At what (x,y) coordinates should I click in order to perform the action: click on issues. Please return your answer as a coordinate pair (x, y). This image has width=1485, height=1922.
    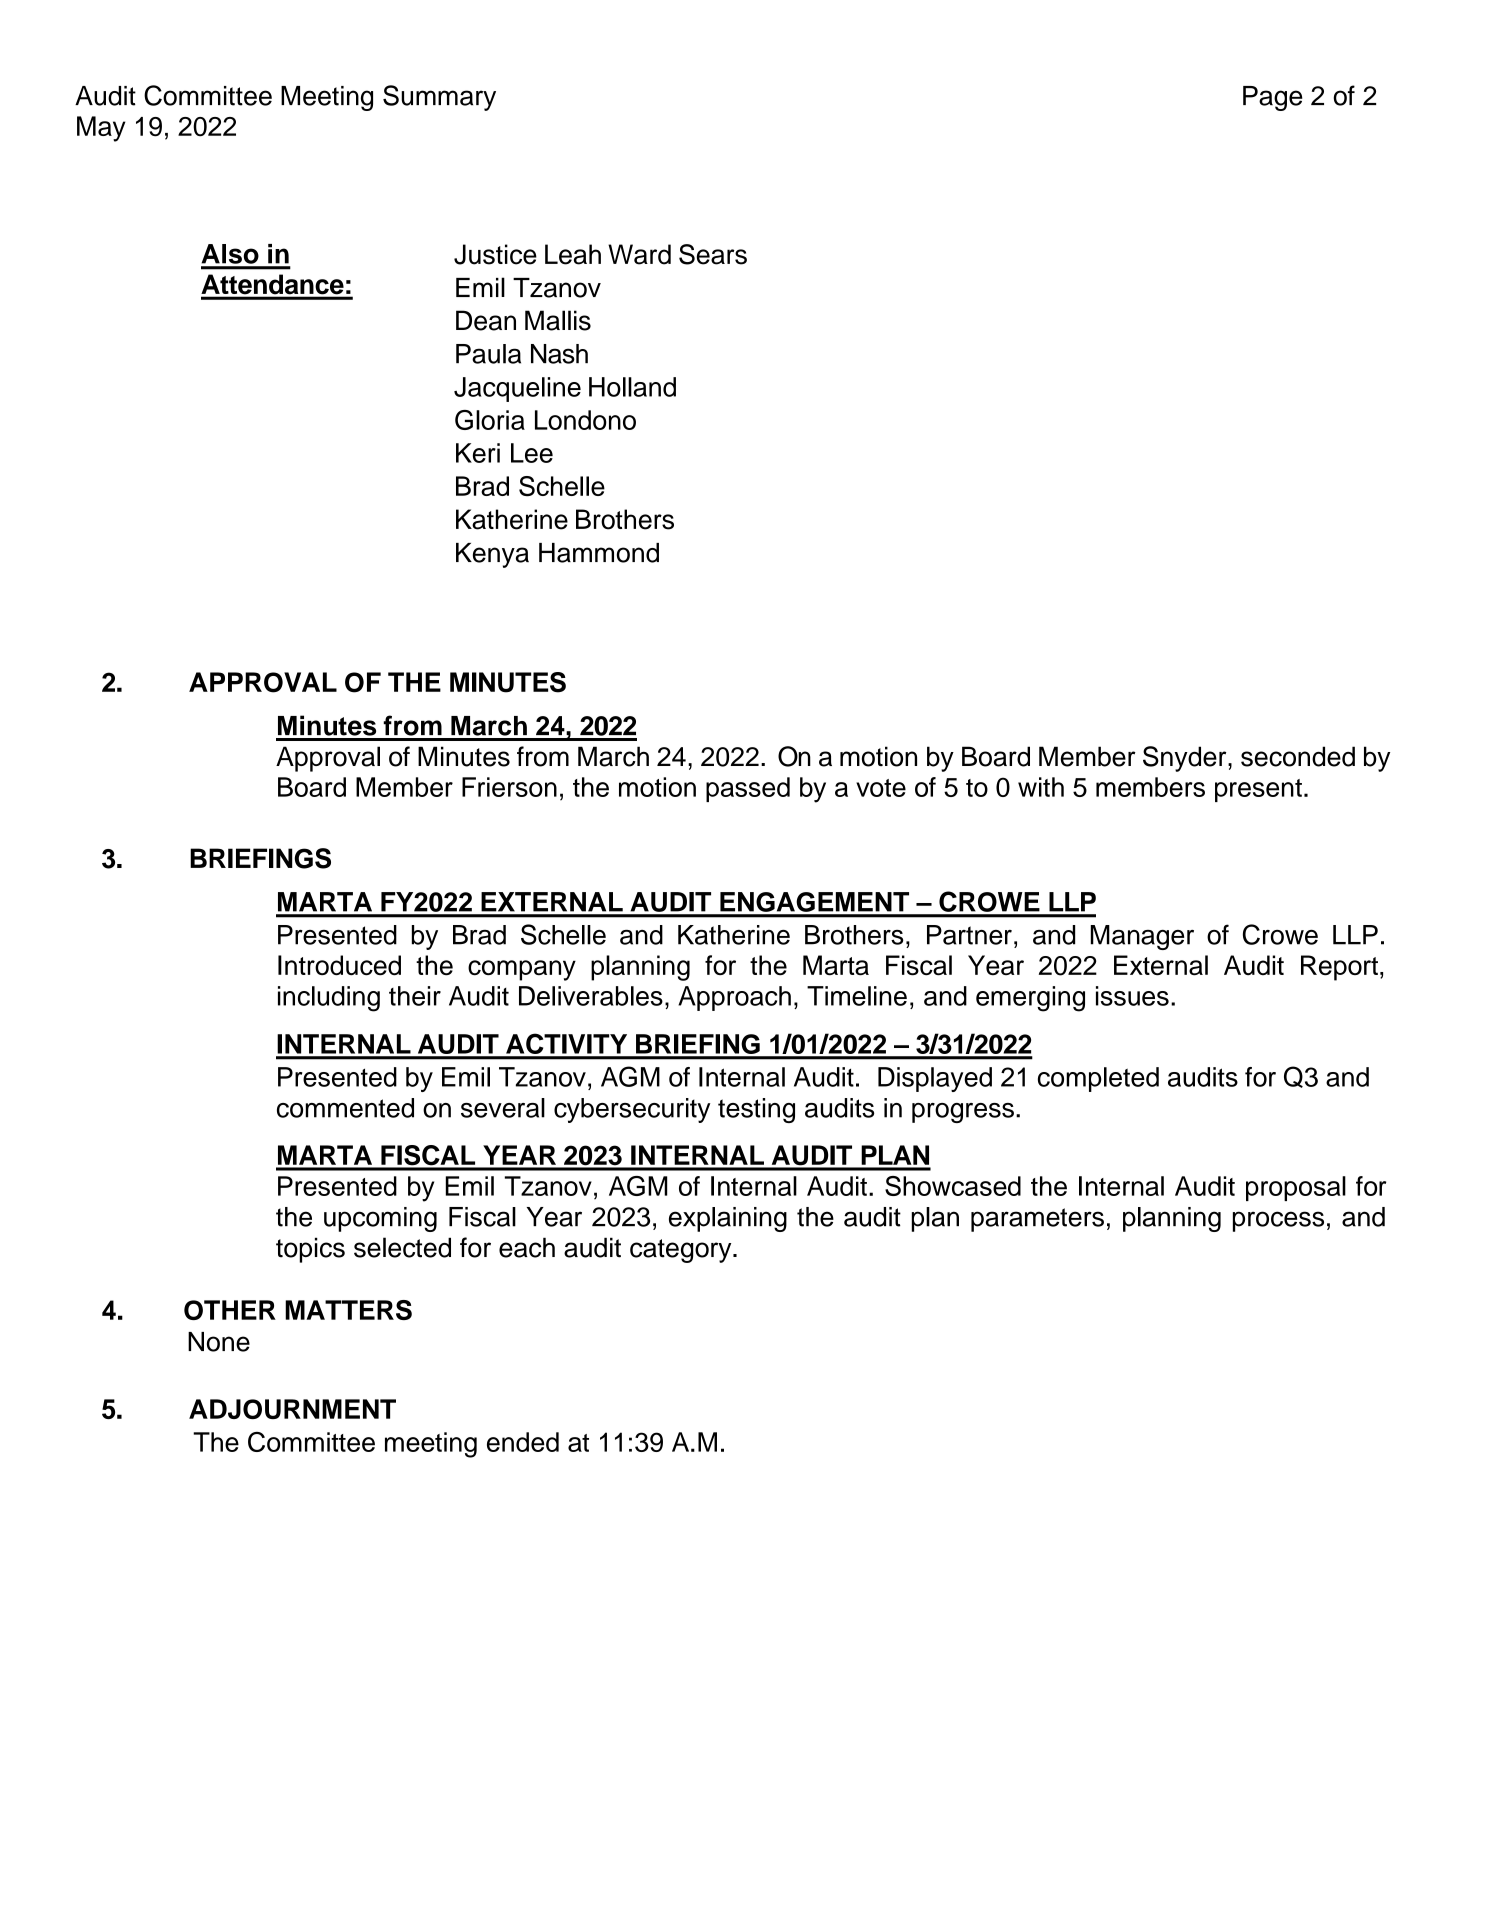
    Looking at the image, I should click on (1132, 996).
